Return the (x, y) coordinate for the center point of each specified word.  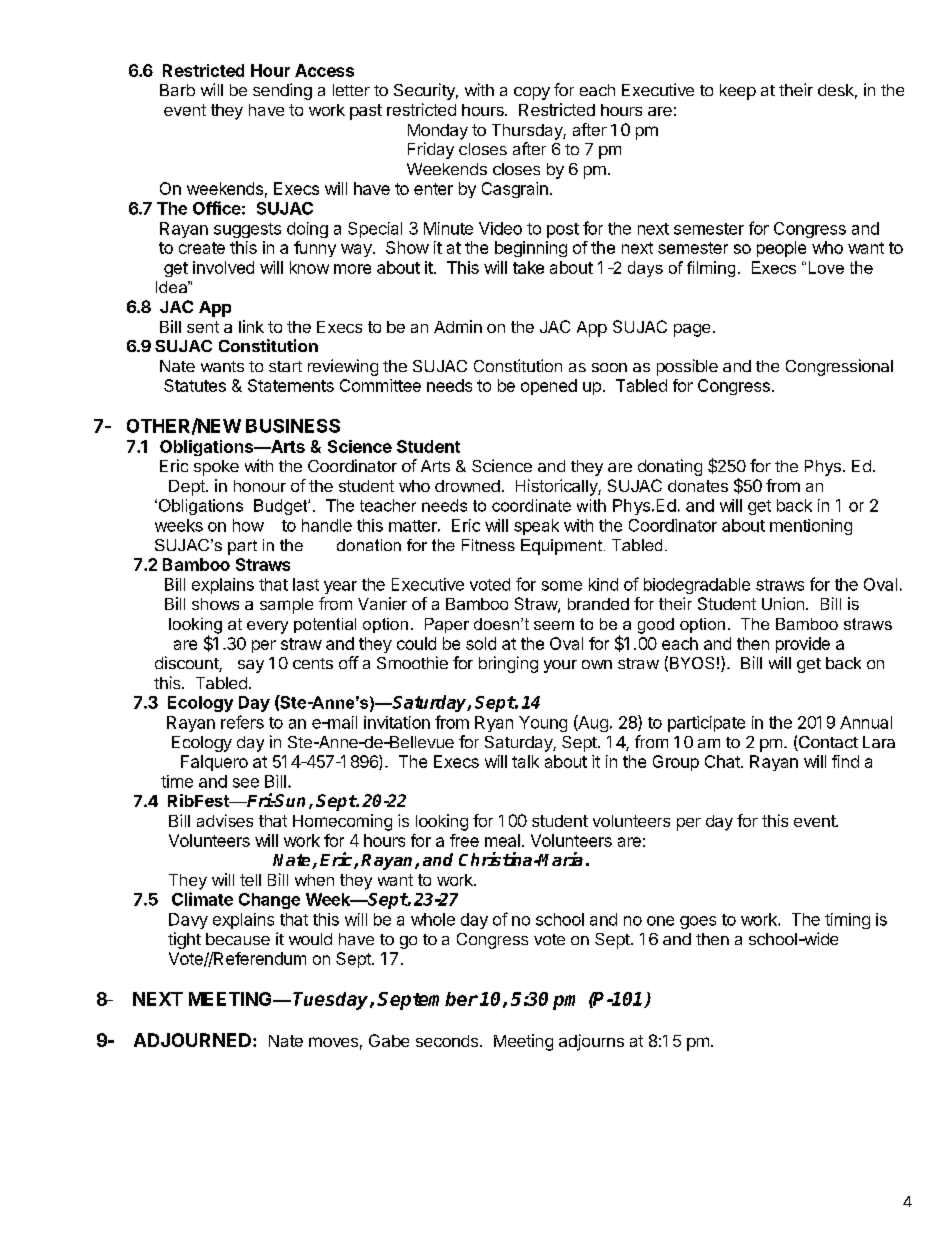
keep (738, 92)
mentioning (811, 527)
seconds (447, 1041)
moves (333, 1042)
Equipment (561, 547)
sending (282, 91)
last (306, 584)
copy (532, 93)
